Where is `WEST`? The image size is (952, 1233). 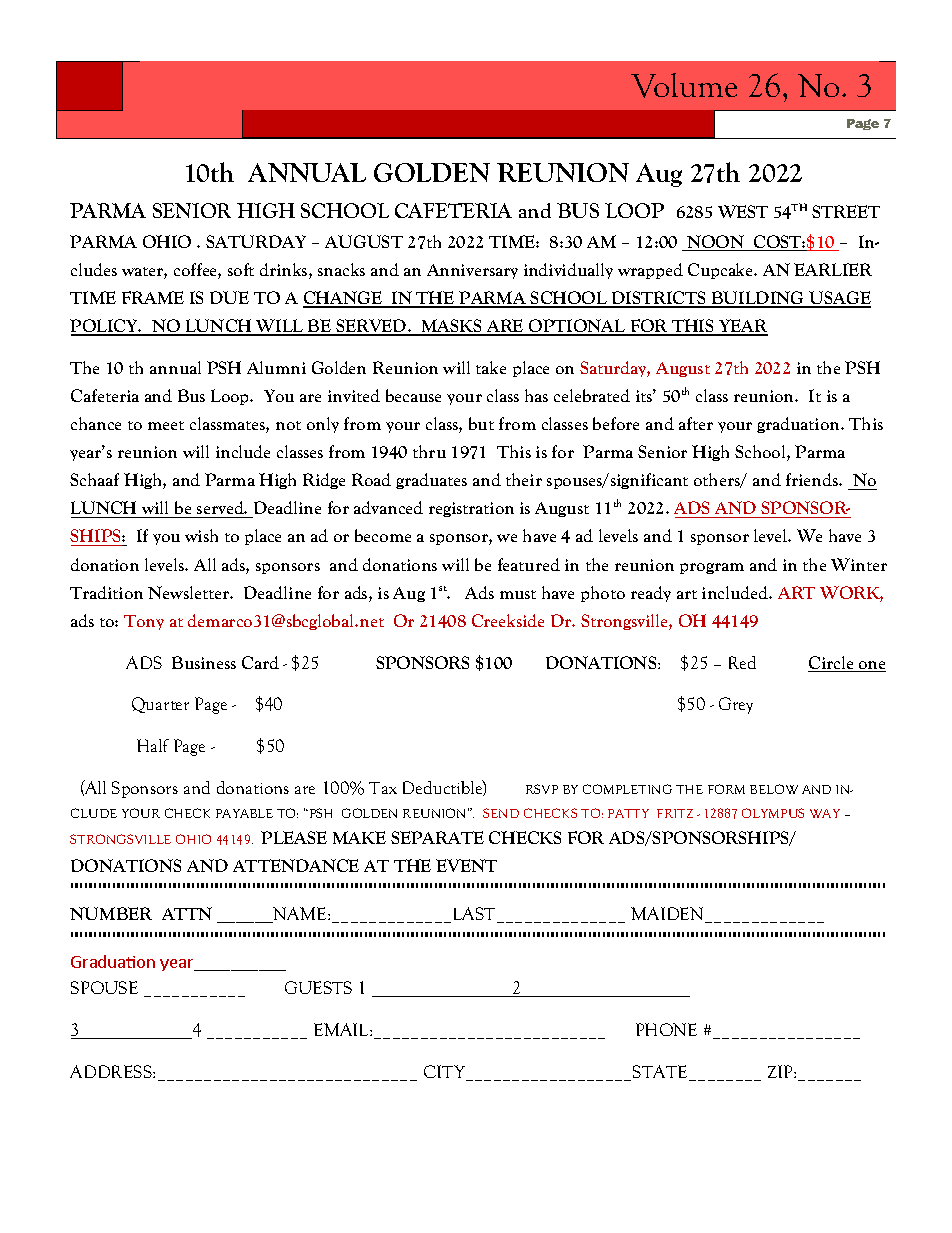 WEST is located at coordinates (743, 211).
